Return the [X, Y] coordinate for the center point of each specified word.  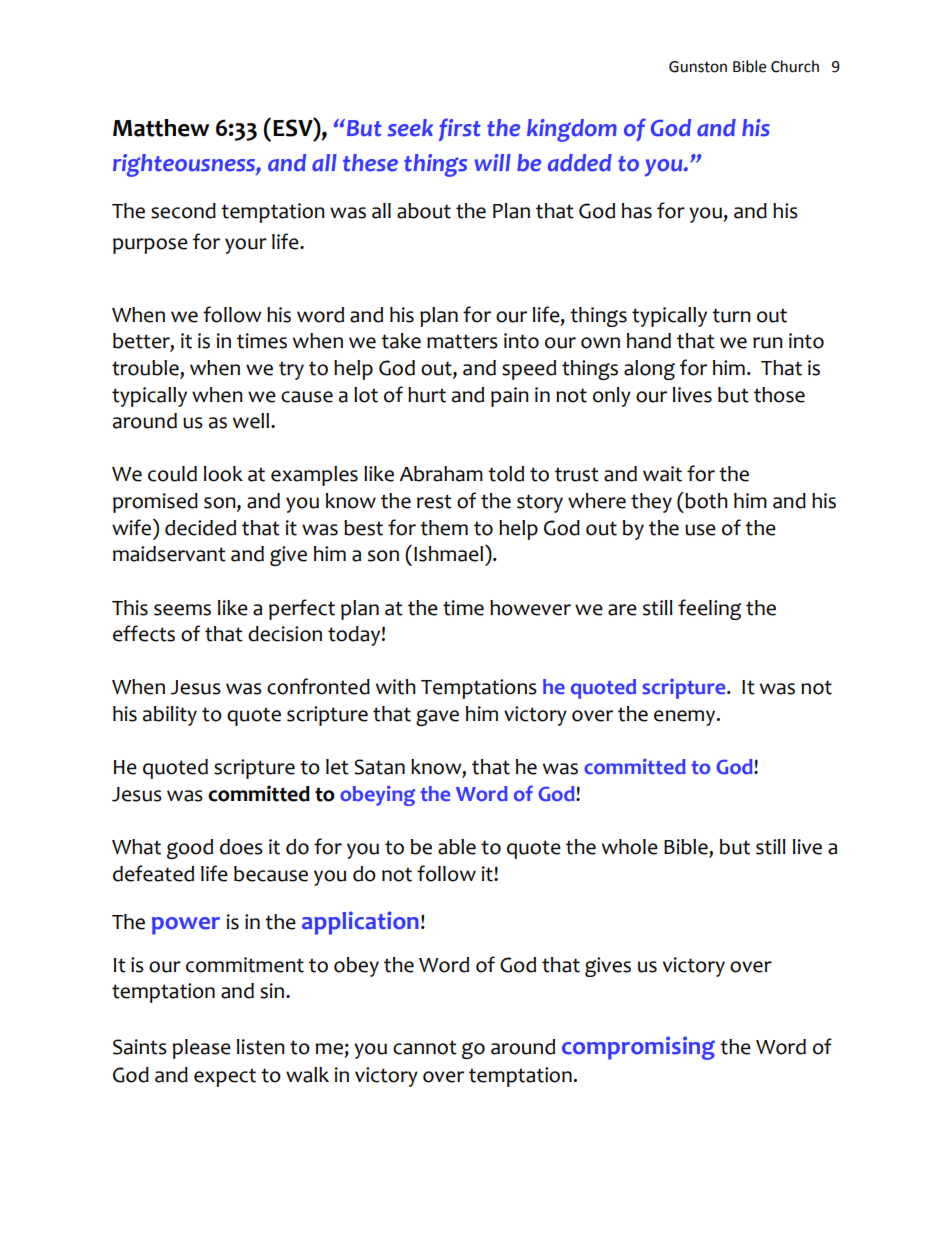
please [202, 1049]
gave [437, 717]
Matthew [161, 128]
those [779, 395]
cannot [425, 1047]
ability [170, 716]
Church [795, 66]
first [460, 129]
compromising [638, 1048]
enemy [686, 718]
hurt [427, 395]
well [252, 421]
